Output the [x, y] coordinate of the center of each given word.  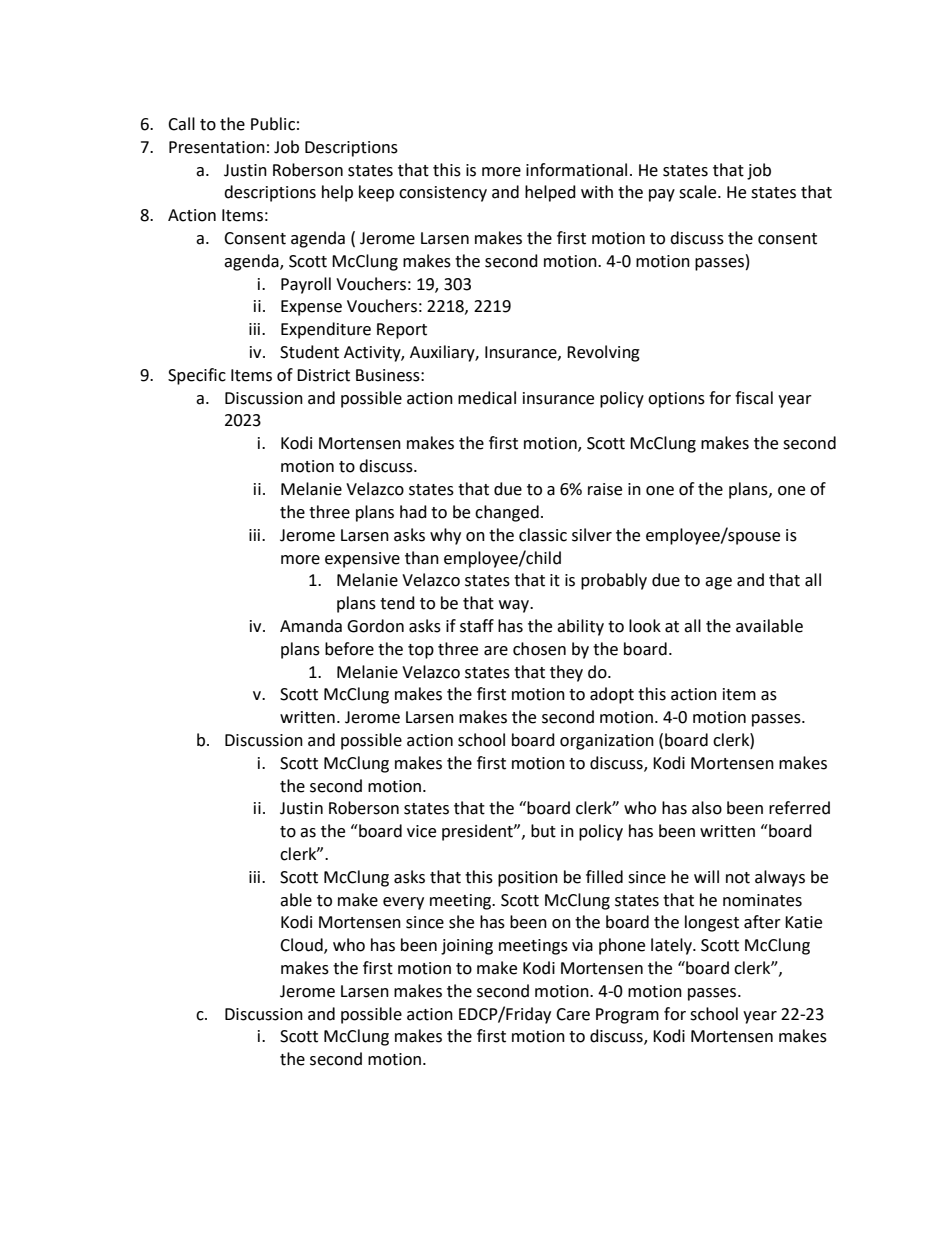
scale [699, 192]
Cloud [302, 946]
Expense [311, 308]
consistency [443, 194]
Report [402, 331]
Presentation [217, 147]
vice [421, 831]
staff [477, 626]
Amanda [311, 626]
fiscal [754, 398]
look [645, 626]
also [707, 808]
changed [507, 513]
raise [605, 489]
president [478, 832]
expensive [362, 560]
